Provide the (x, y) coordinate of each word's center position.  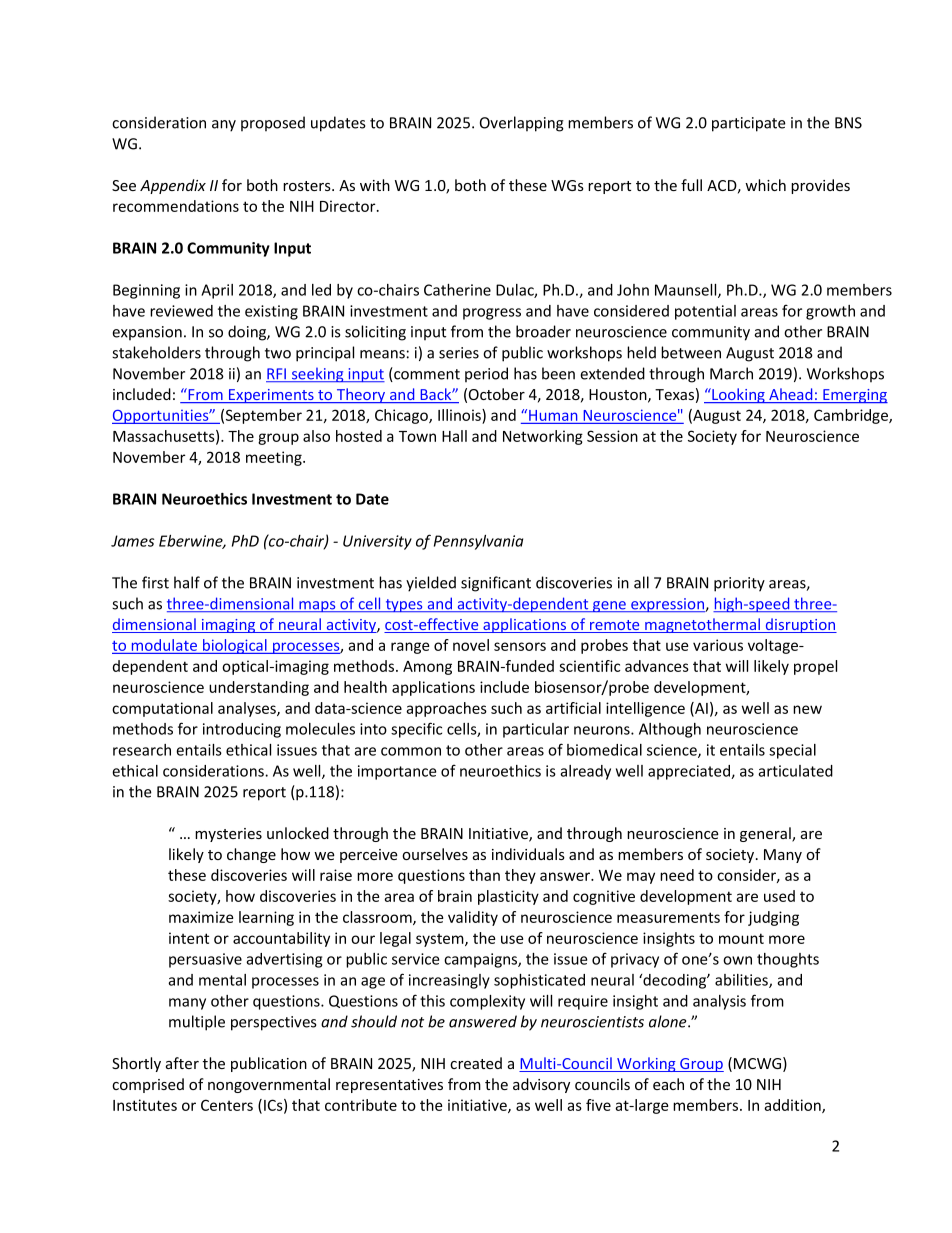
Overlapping (522, 124)
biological (235, 646)
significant (496, 584)
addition (793, 1106)
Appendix (173, 186)
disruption (800, 625)
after (182, 1063)
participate (749, 124)
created (476, 1063)
